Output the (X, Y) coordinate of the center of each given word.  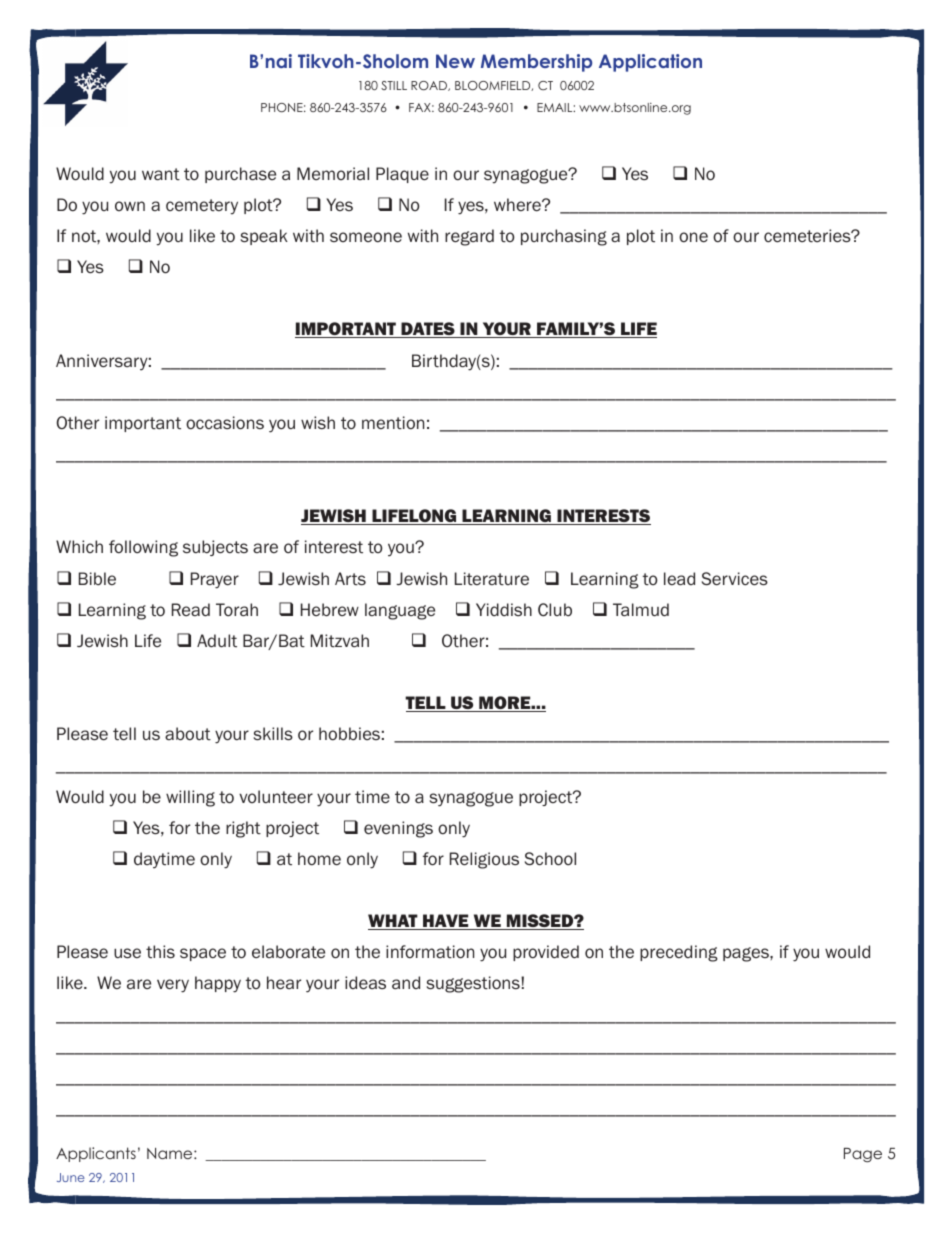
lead (679, 578)
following (143, 548)
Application (650, 63)
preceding (679, 953)
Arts (350, 578)
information (430, 952)
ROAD (430, 86)
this (160, 951)
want (161, 174)
